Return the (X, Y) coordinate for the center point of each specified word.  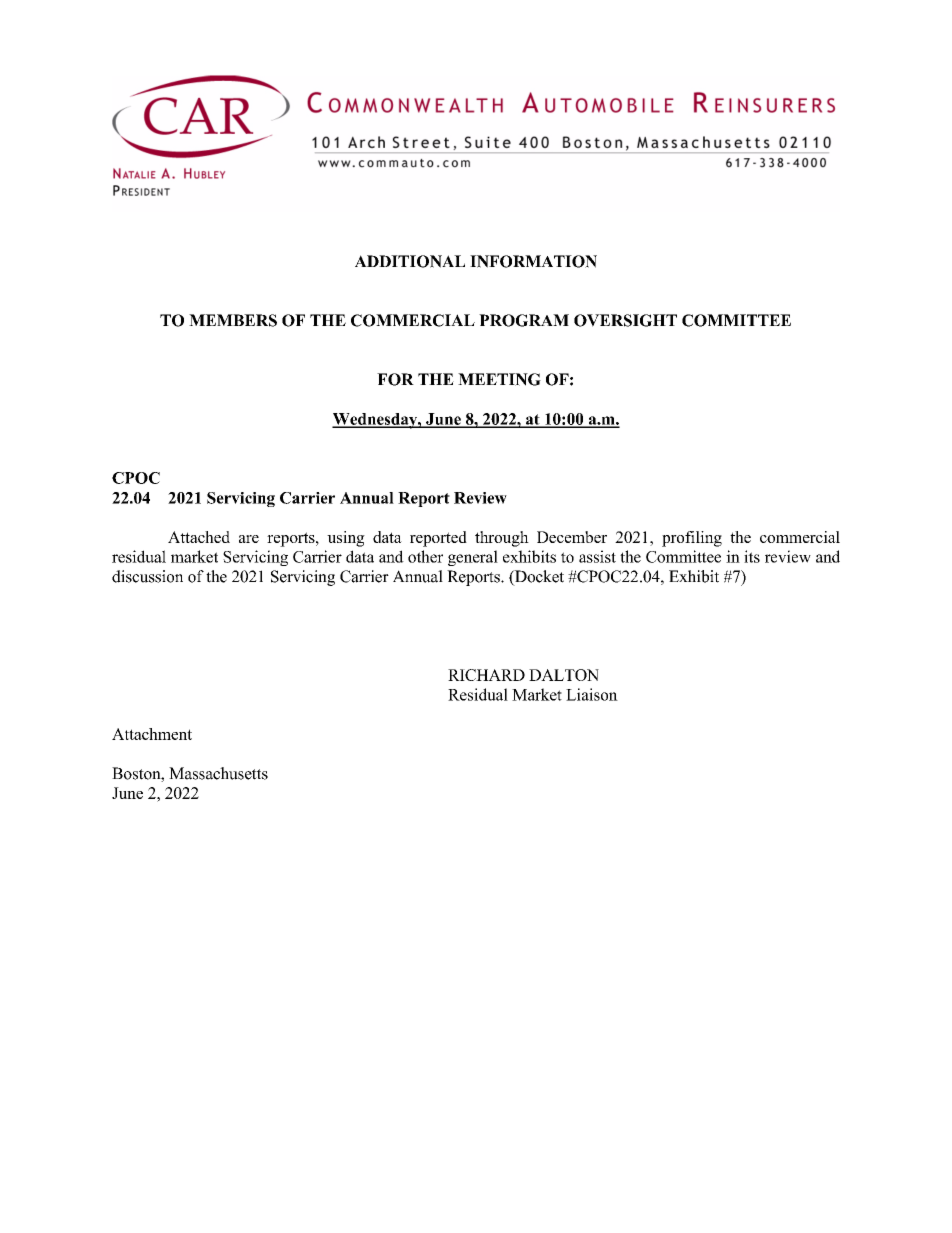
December (572, 537)
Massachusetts (218, 773)
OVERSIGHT (625, 320)
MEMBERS (233, 320)
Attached (199, 537)
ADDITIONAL (410, 261)
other (425, 556)
